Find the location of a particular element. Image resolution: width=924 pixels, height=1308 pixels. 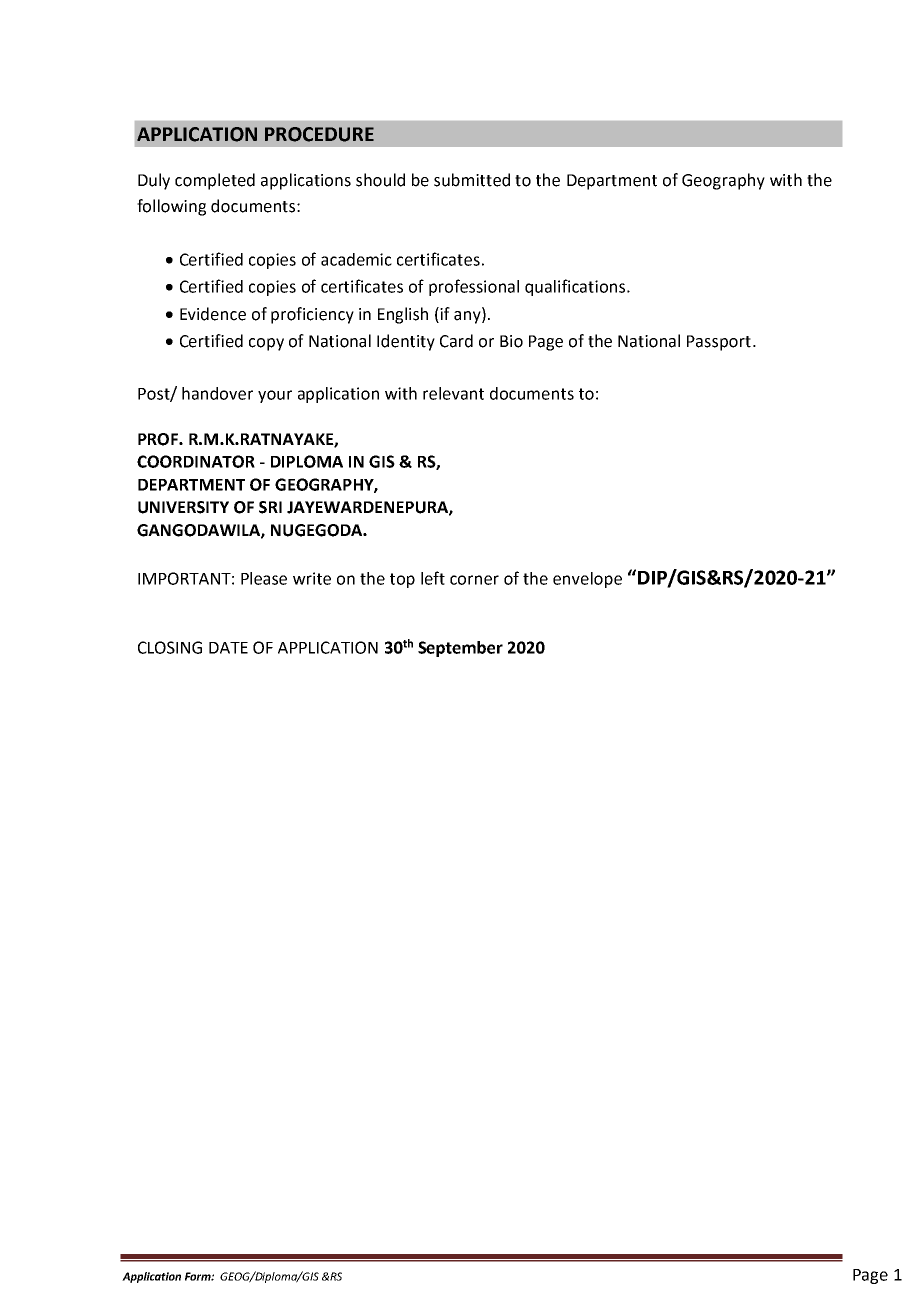

qualifications is located at coordinates (576, 287).
